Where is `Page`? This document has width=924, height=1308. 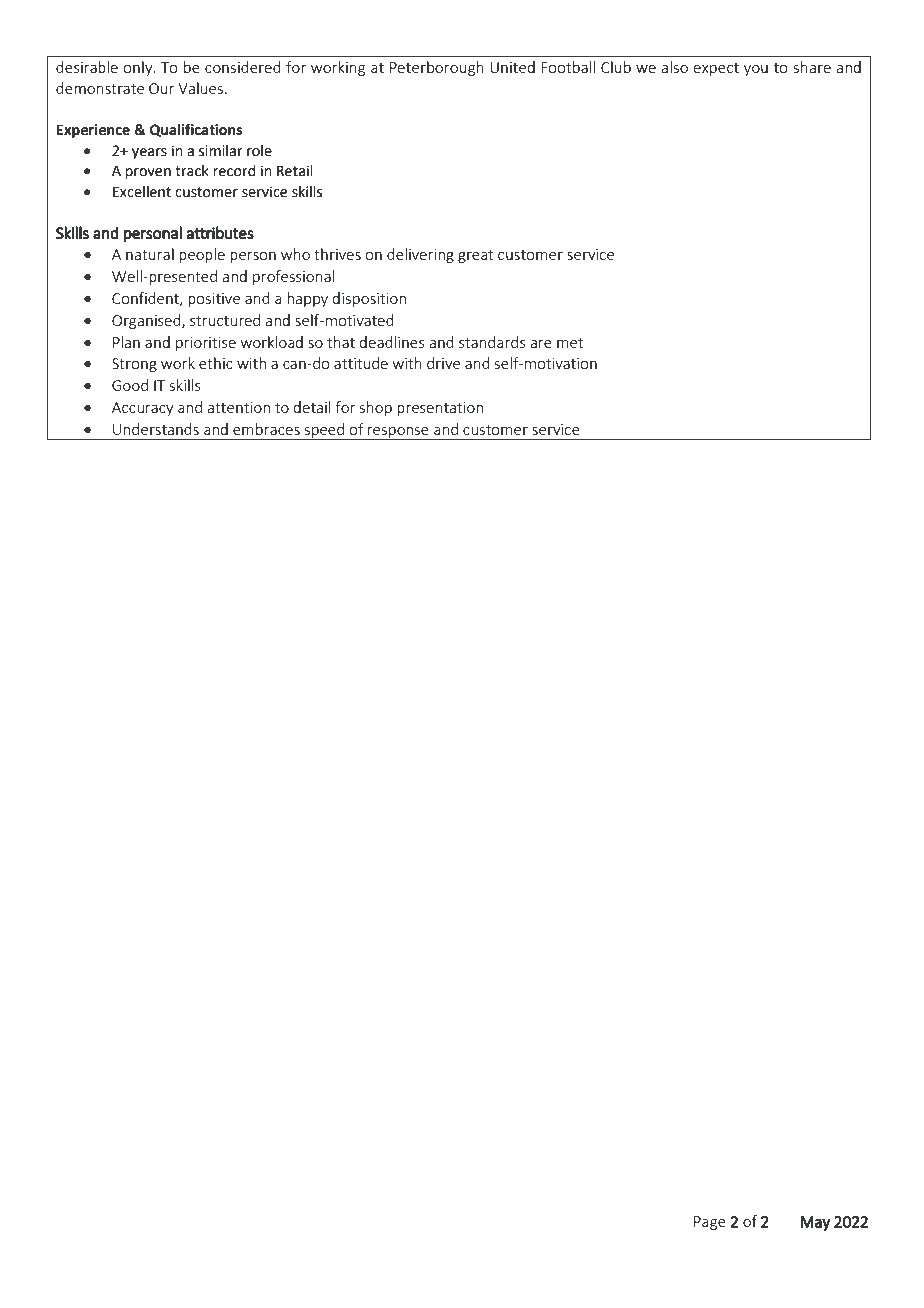 Page is located at coordinates (710, 1223).
